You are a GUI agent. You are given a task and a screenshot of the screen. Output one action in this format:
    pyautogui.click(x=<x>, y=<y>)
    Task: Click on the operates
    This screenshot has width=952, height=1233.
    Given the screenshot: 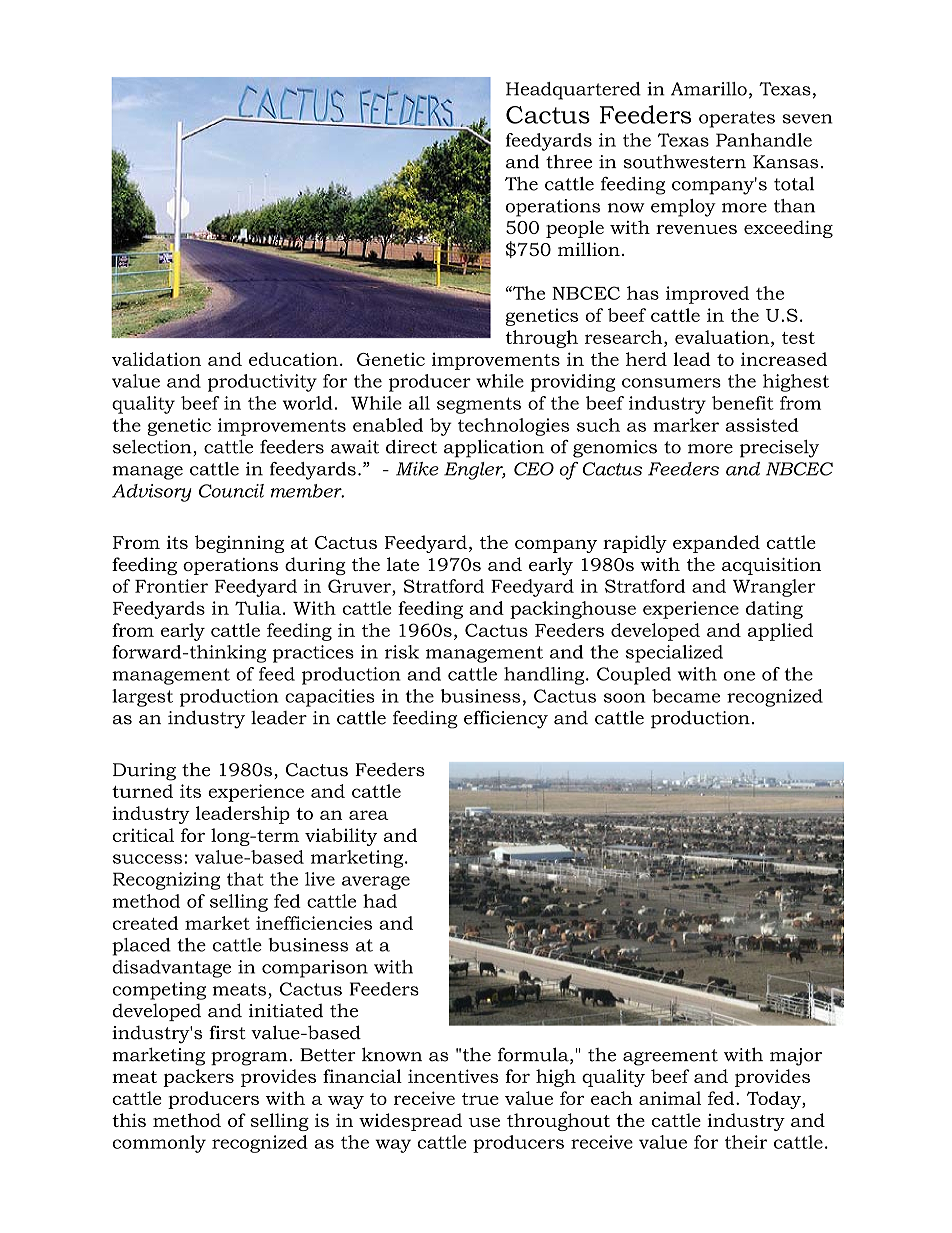 What is the action you would take?
    pyautogui.click(x=737, y=119)
